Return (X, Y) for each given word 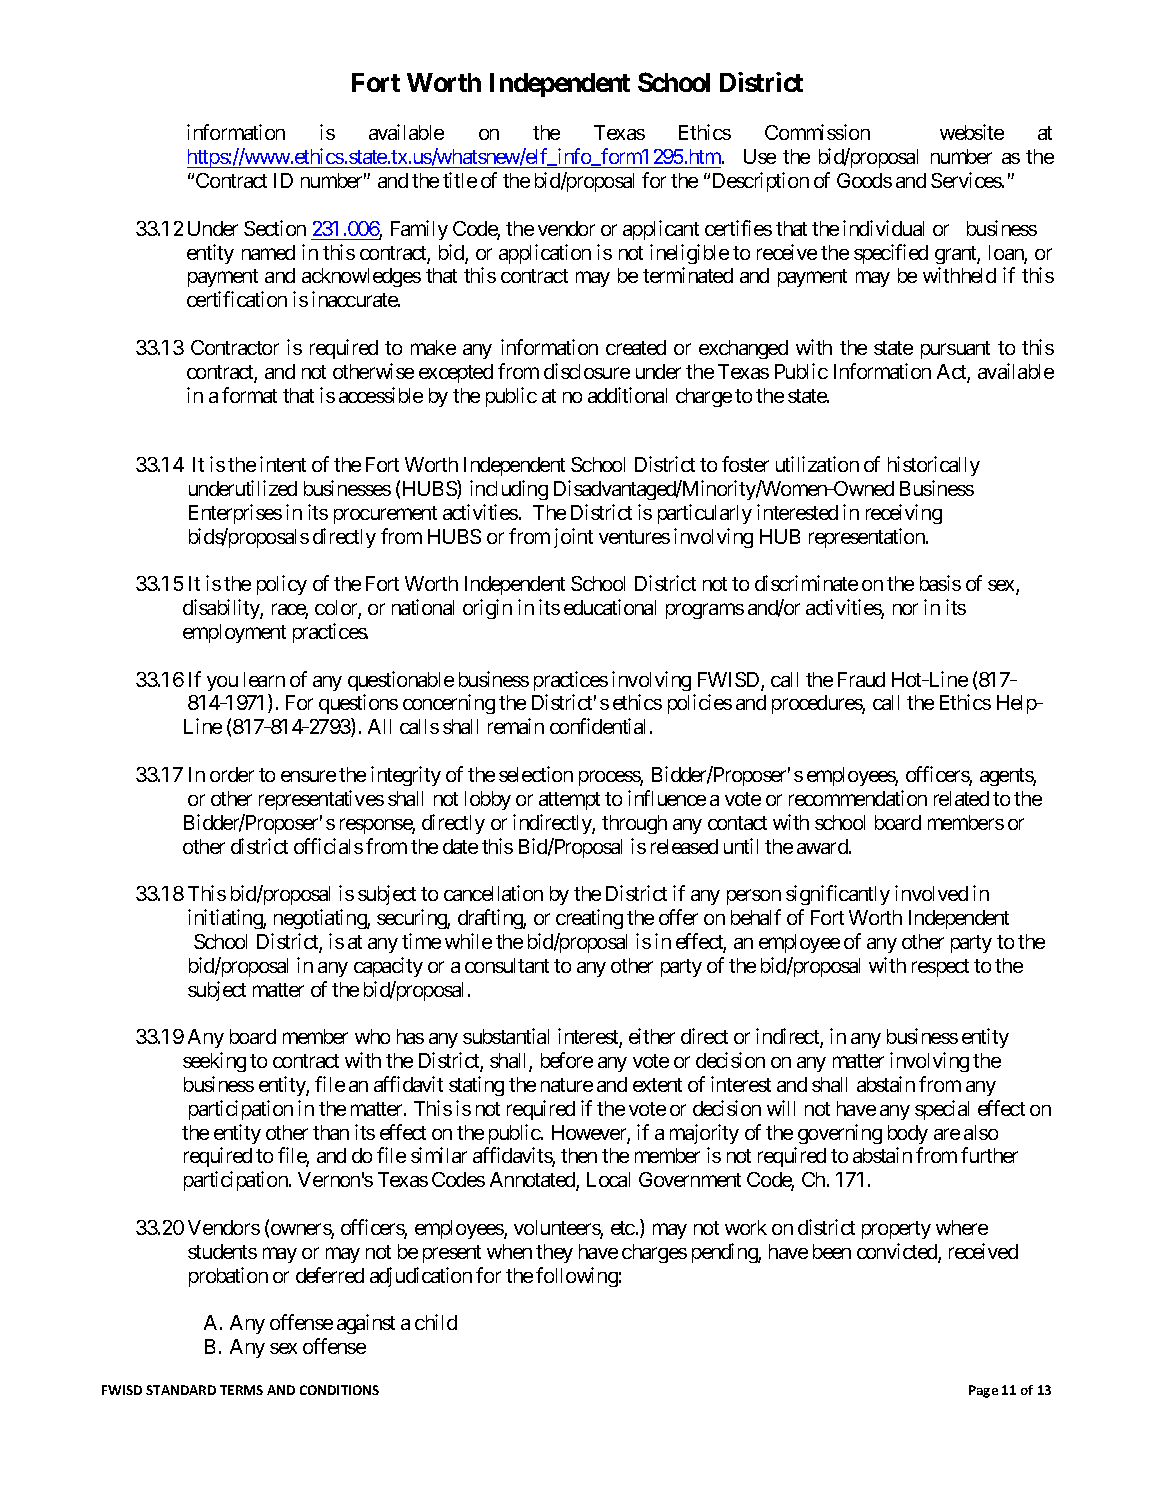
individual (883, 228)
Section (275, 228)
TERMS (241, 1390)
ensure (308, 776)
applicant (661, 230)
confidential (597, 726)
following (577, 1277)
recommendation (858, 798)
